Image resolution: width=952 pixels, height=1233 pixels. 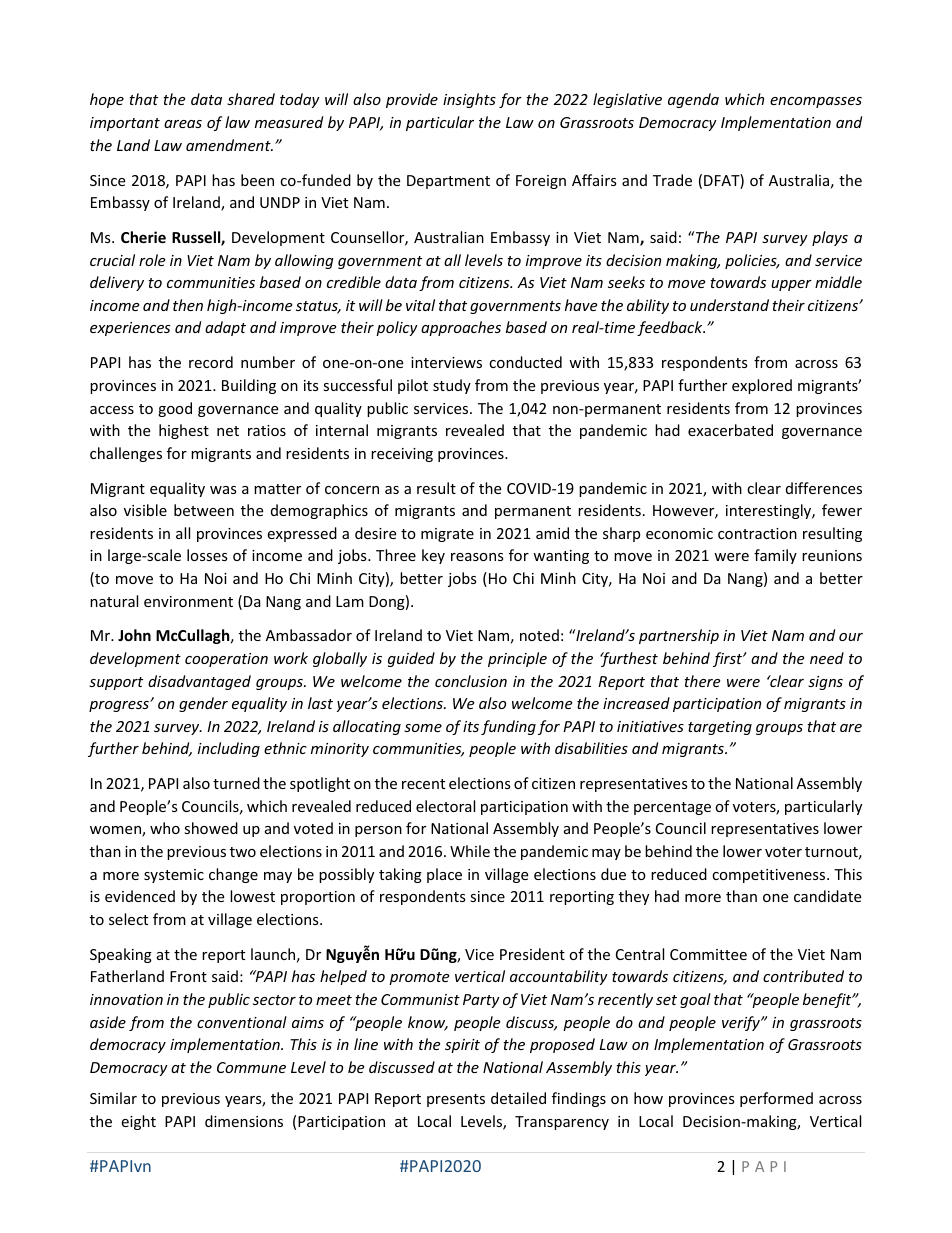 What do you see at coordinates (469, 100) in the page?
I see `insights` at bounding box center [469, 100].
